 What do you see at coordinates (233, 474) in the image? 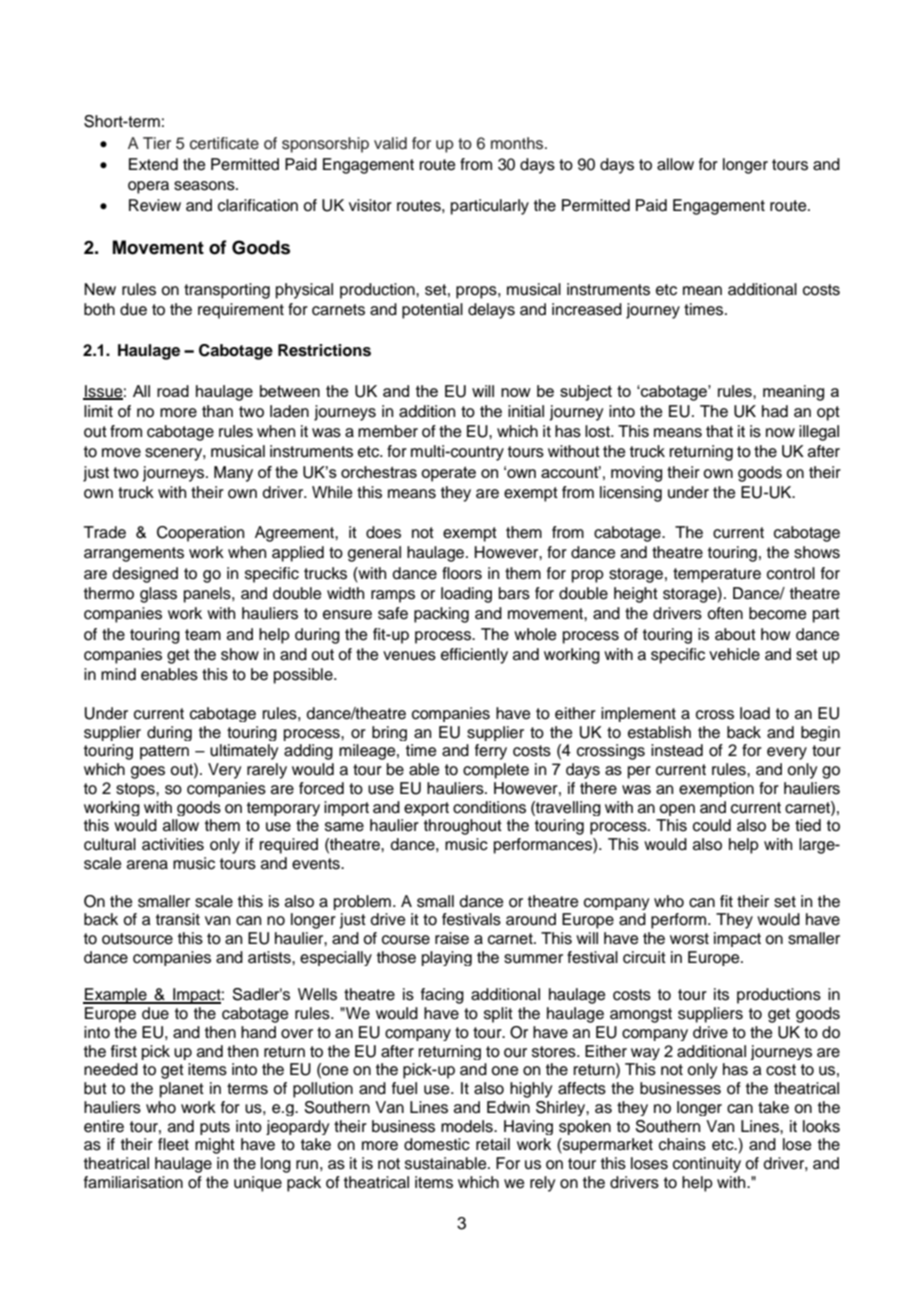
I see `Many` at bounding box center [233, 474].
